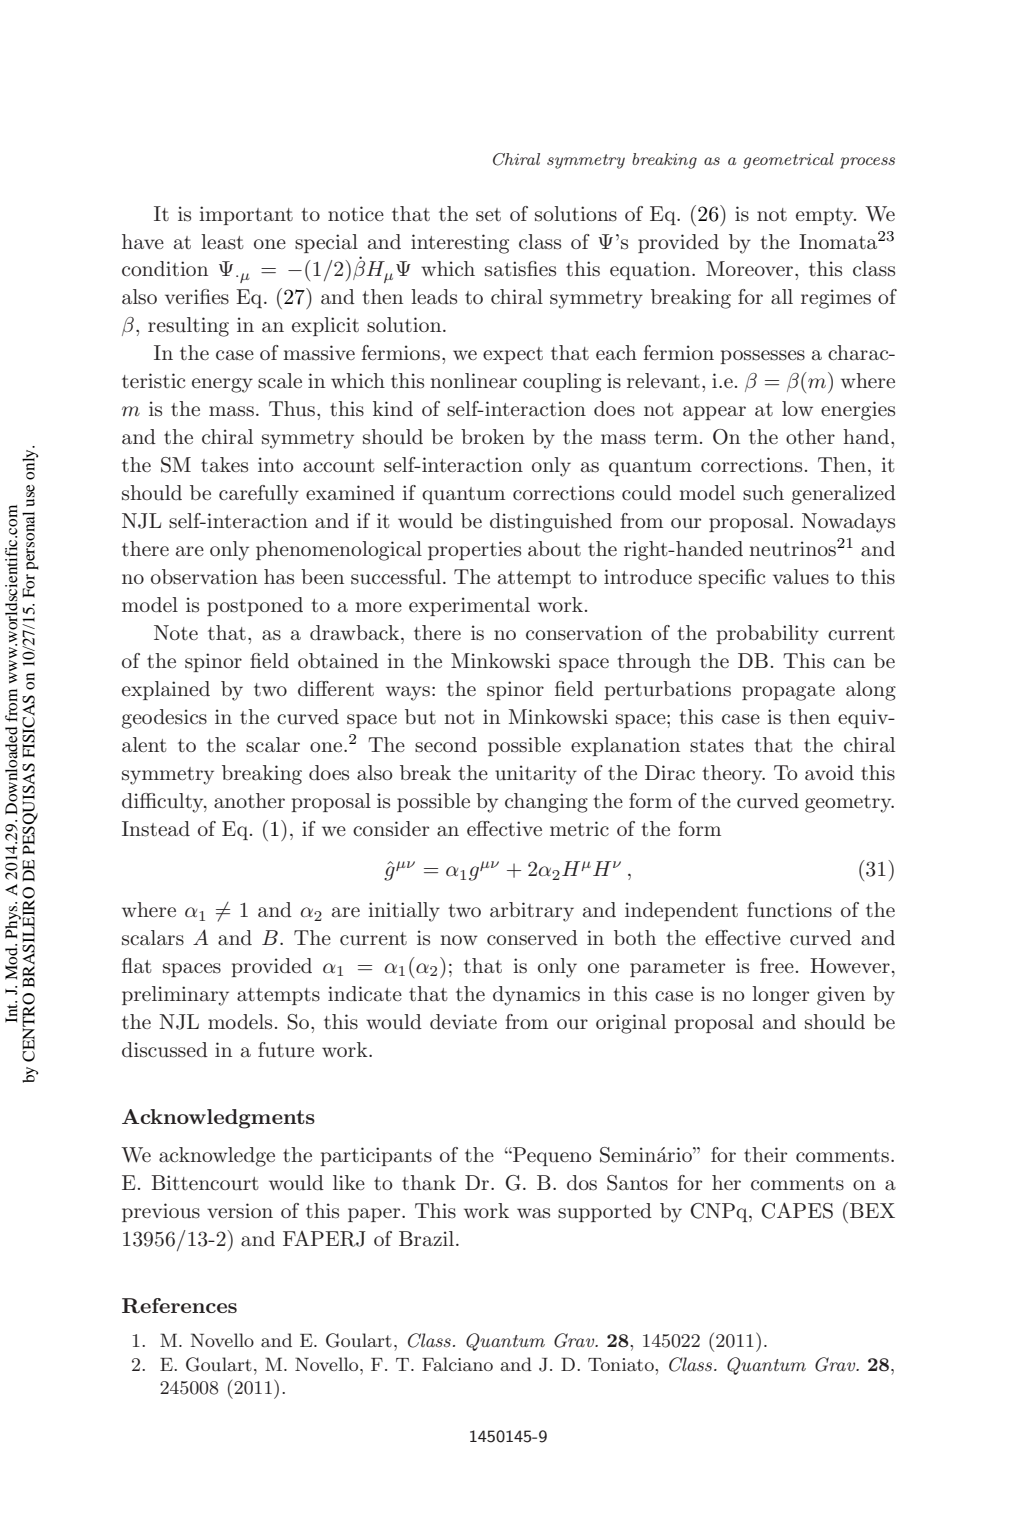  What do you see at coordinates (446, 745) in the page?
I see `second` at bounding box center [446, 745].
